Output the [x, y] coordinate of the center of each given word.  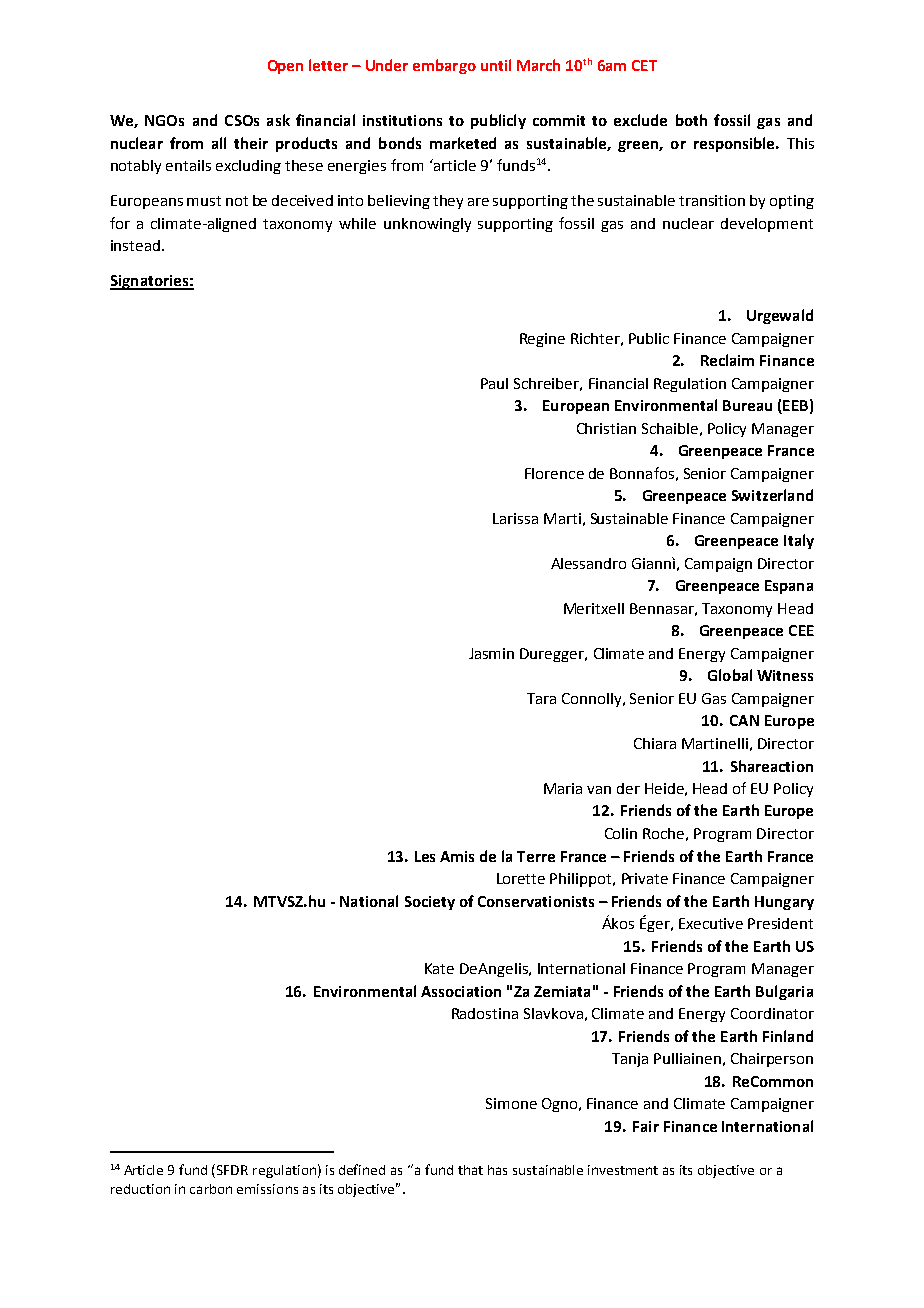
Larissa [515, 518]
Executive [711, 923]
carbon [211, 1189]
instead [135, 245]
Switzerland [772, 495]
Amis [457, 856]
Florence [554, 473]
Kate [439, 968]
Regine [542, 340]
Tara [541, 698]
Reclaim [727, 360]
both [691, 120]
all [219, 143]
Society [430, 903]
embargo [444, 66]
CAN [744, 720]
